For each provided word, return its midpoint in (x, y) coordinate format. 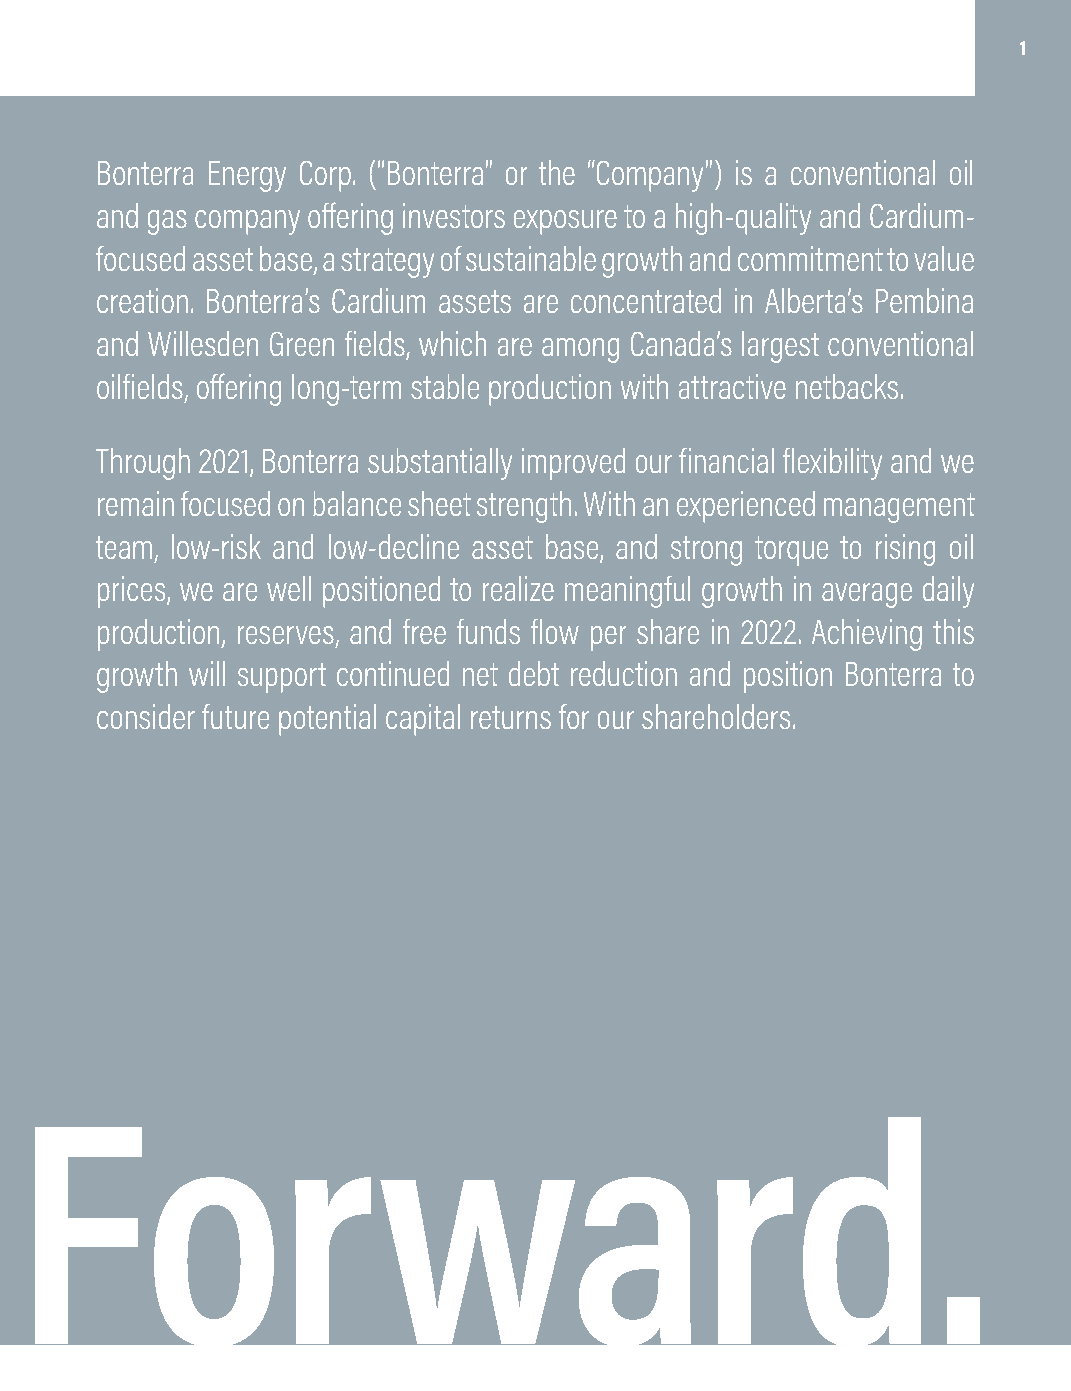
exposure (565, 222)
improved (573, 464)
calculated (234, 1032)
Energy (247, 176)
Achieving (867, 635)
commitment (810, 258)
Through (143, 464)
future (235, 716)
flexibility (832, 464)
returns (511, 717)
